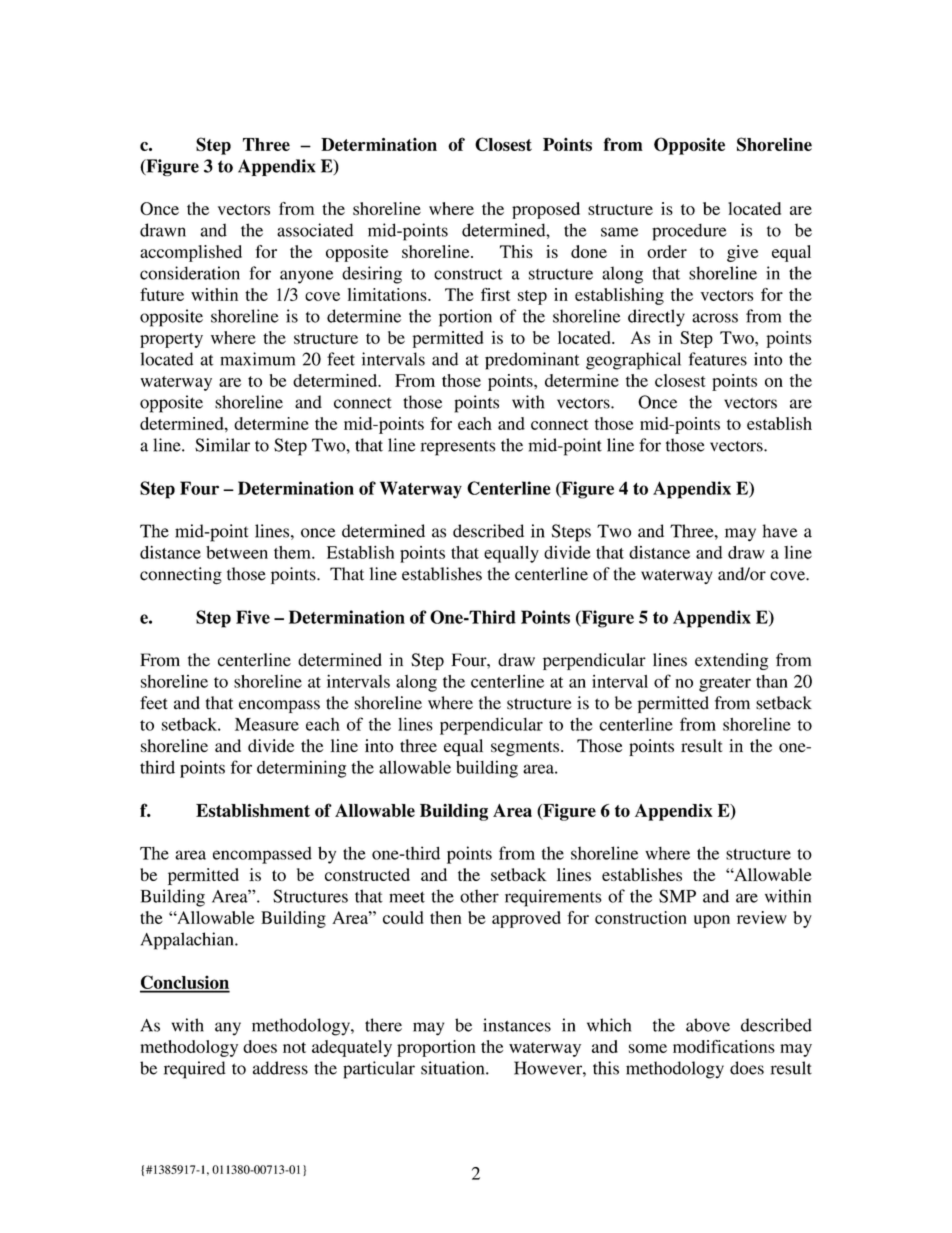 This image has width=952, height=1233. Describe the element at coordinates (689, 232) in the image. I see `procedure` at that location.
